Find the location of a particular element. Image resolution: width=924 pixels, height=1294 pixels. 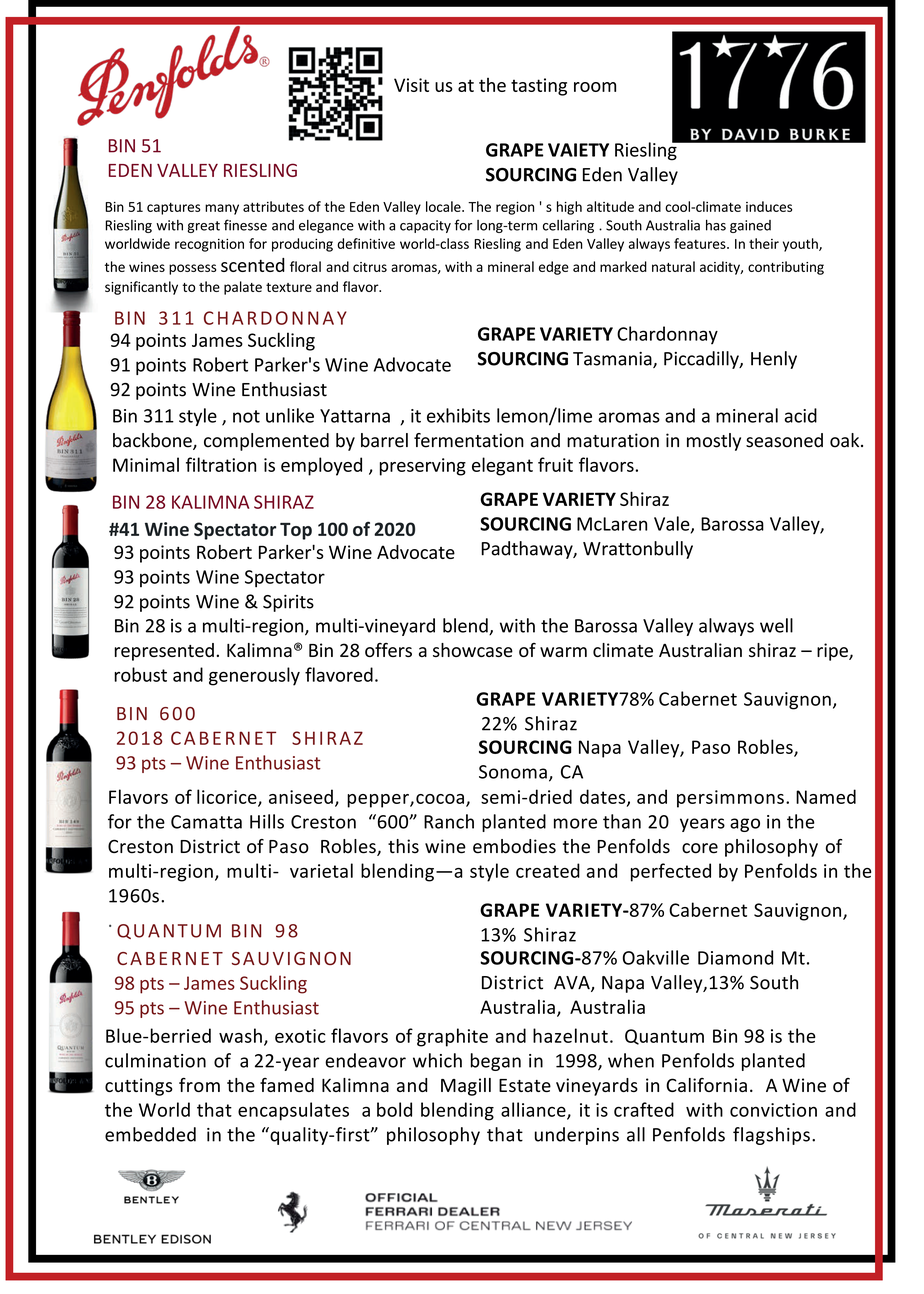

Spirits is located at coordinates (288, 603).
